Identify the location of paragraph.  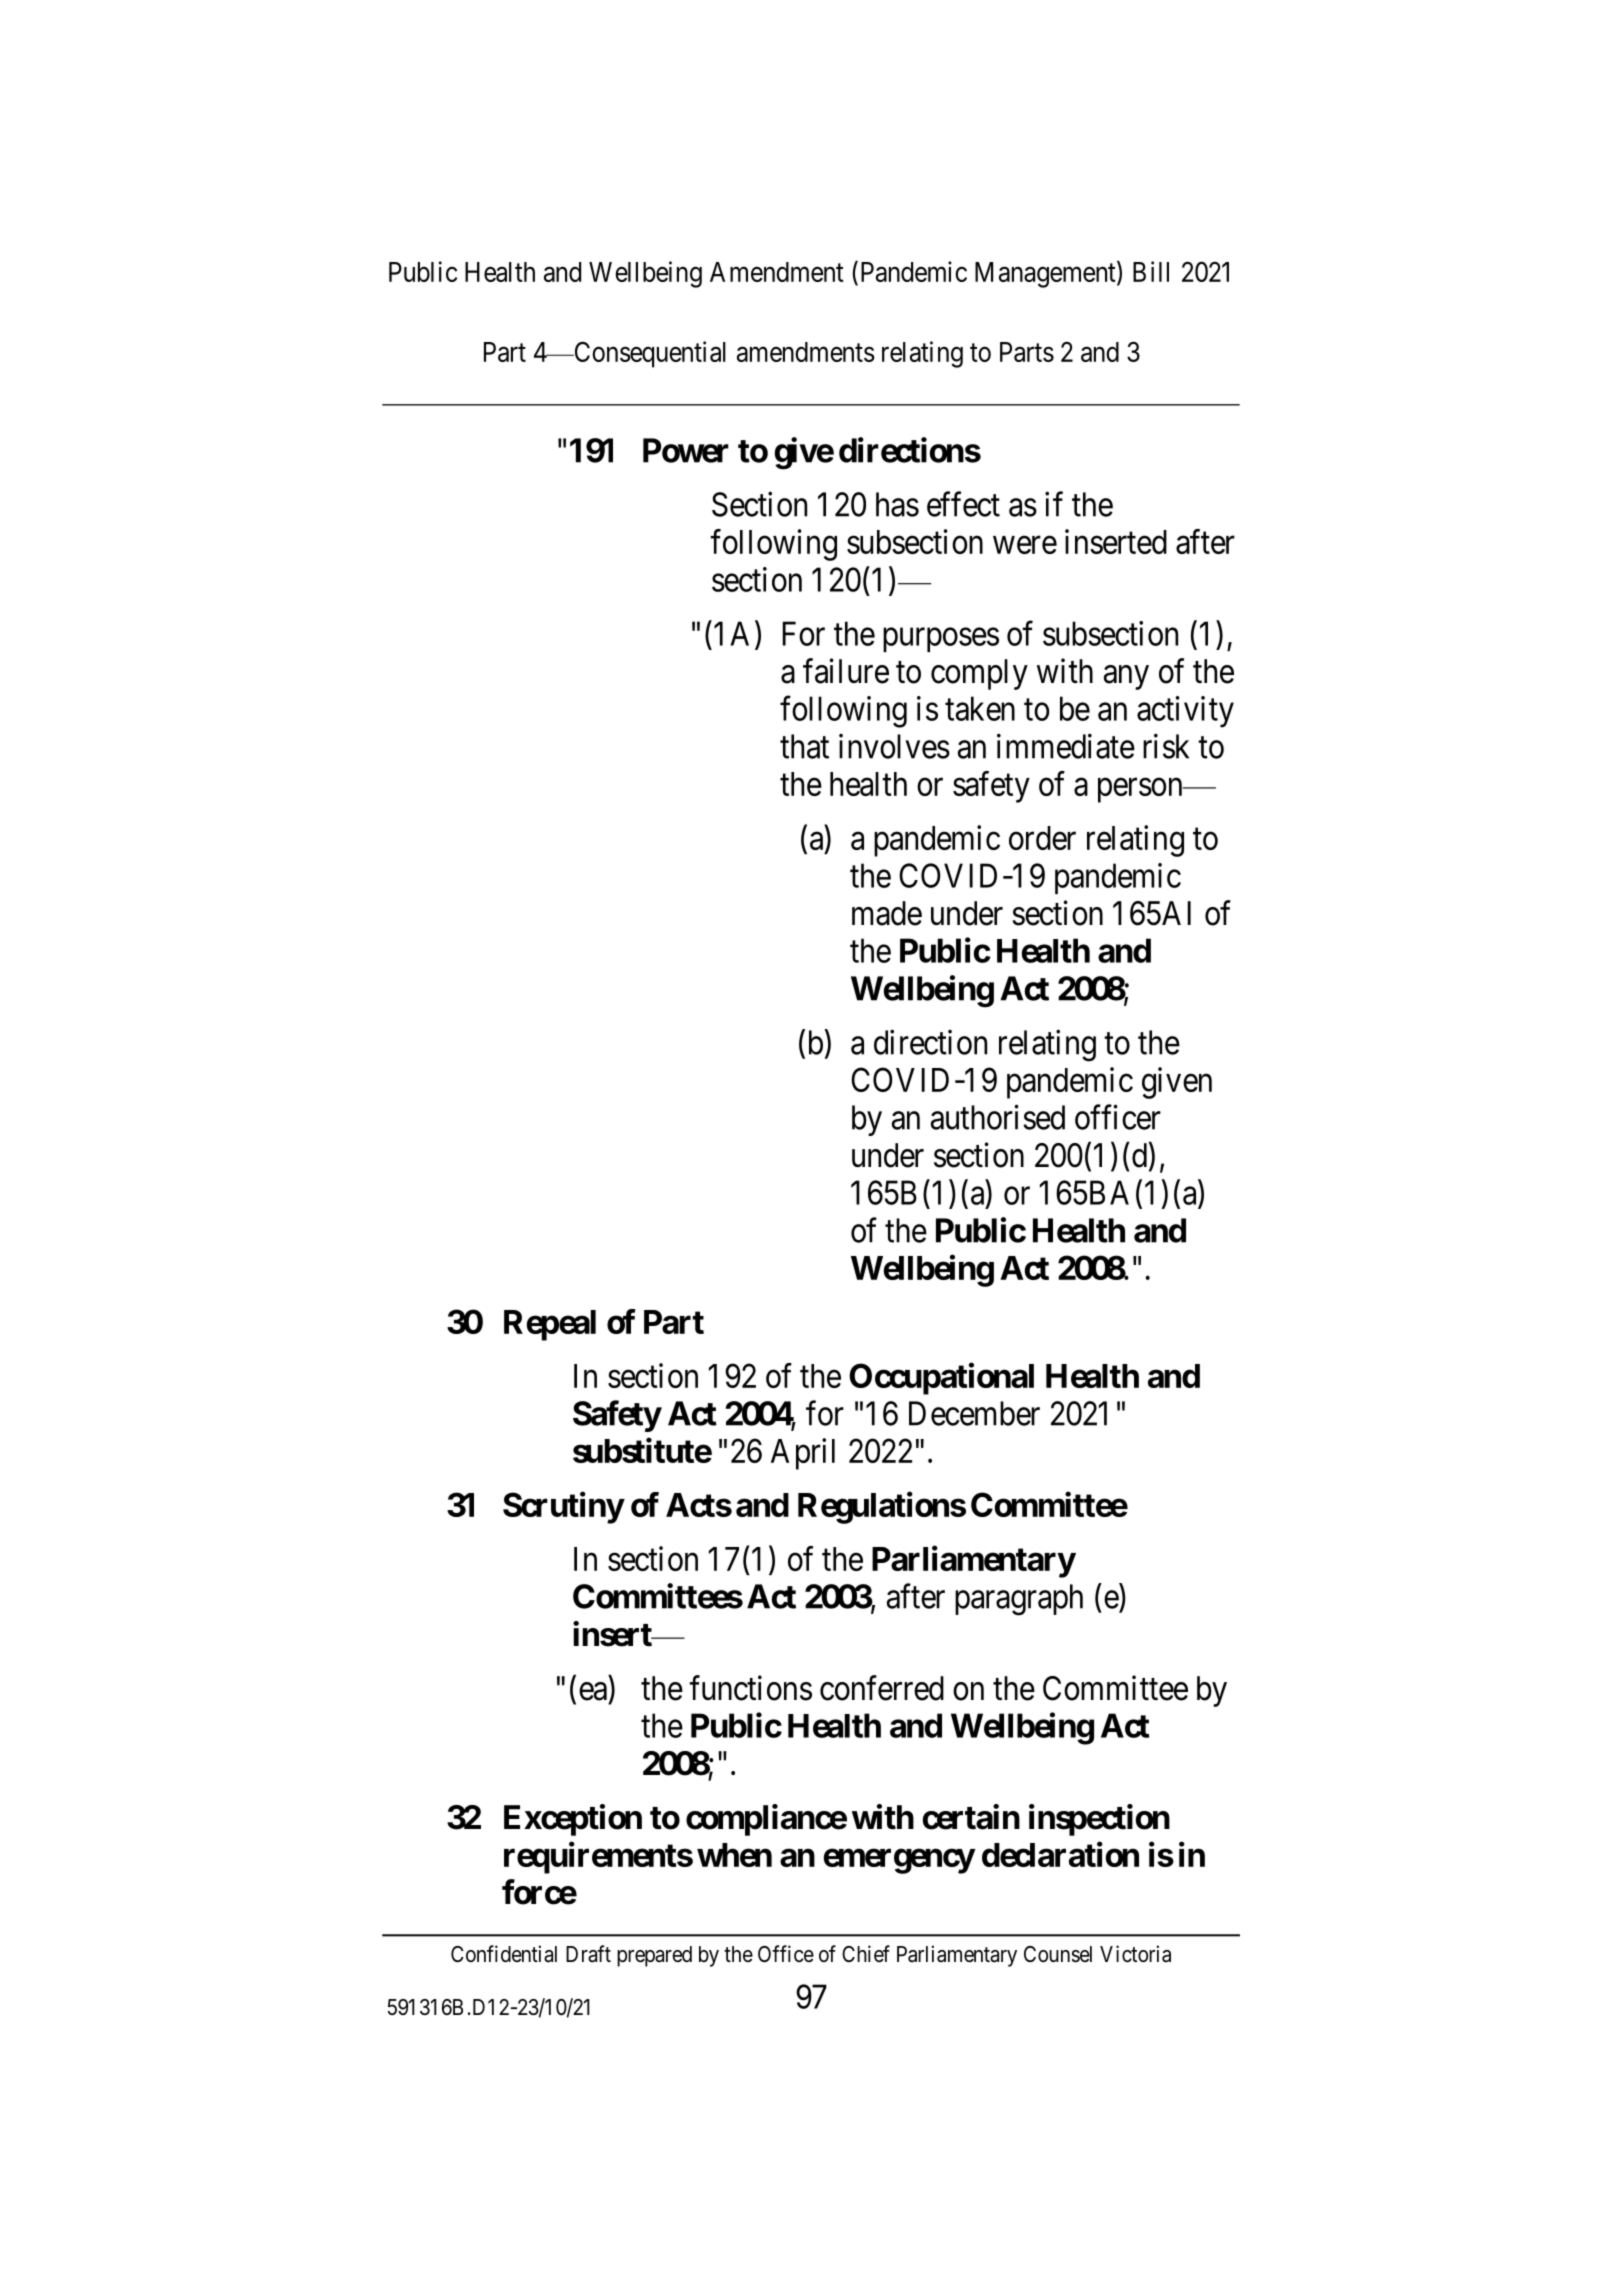
(1019, 1600).
